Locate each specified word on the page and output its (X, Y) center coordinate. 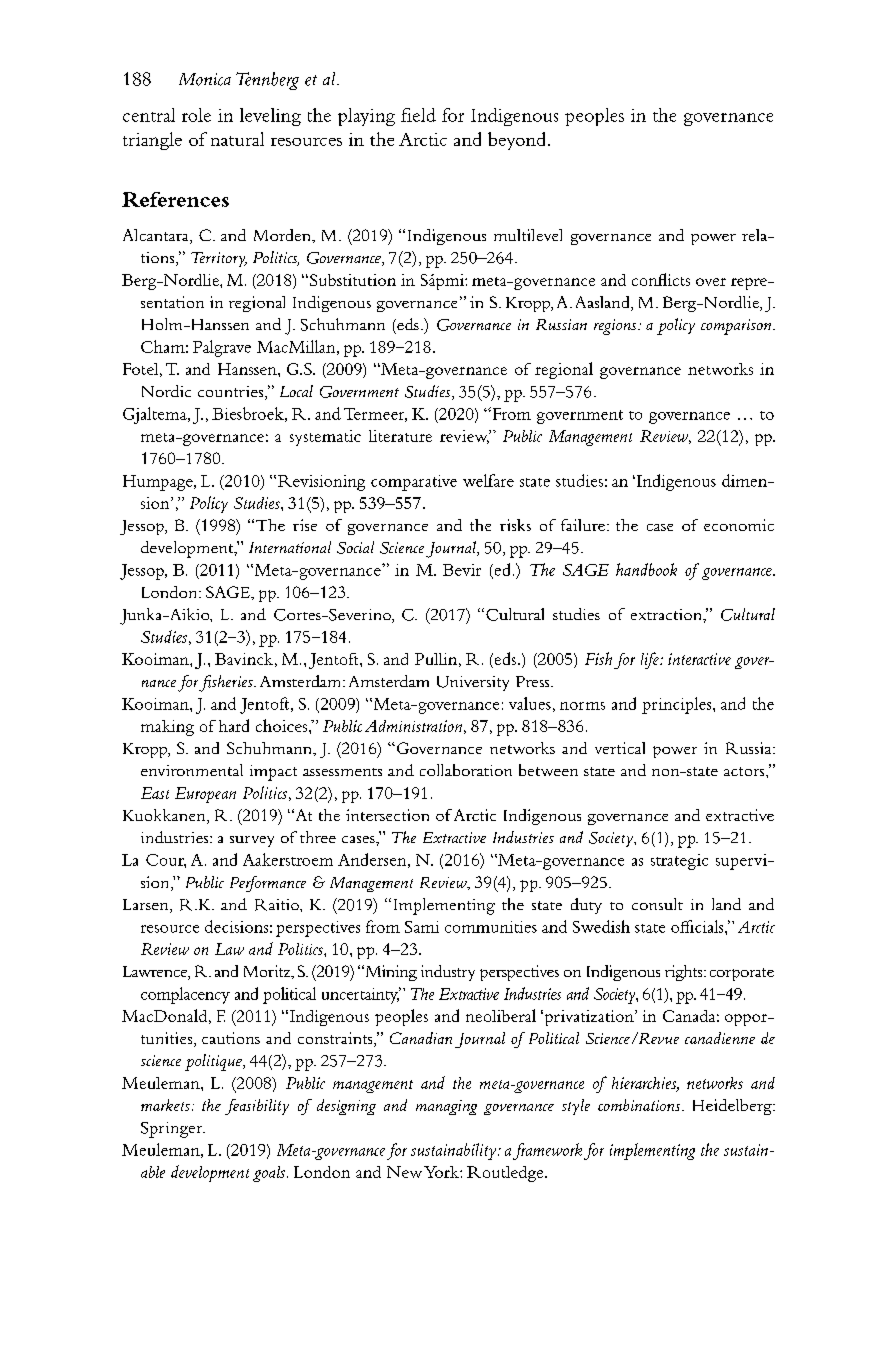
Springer (173, 1130)
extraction (667, 614)
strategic (679, 862)
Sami (422, 927)
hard (234, 725)
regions (616, 327)
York (442, 1172)
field (418, 115)
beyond (518, 141)
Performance (268, 884)
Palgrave (222, 348)
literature (400, 436)
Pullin (436, 659)
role (196, 115)
